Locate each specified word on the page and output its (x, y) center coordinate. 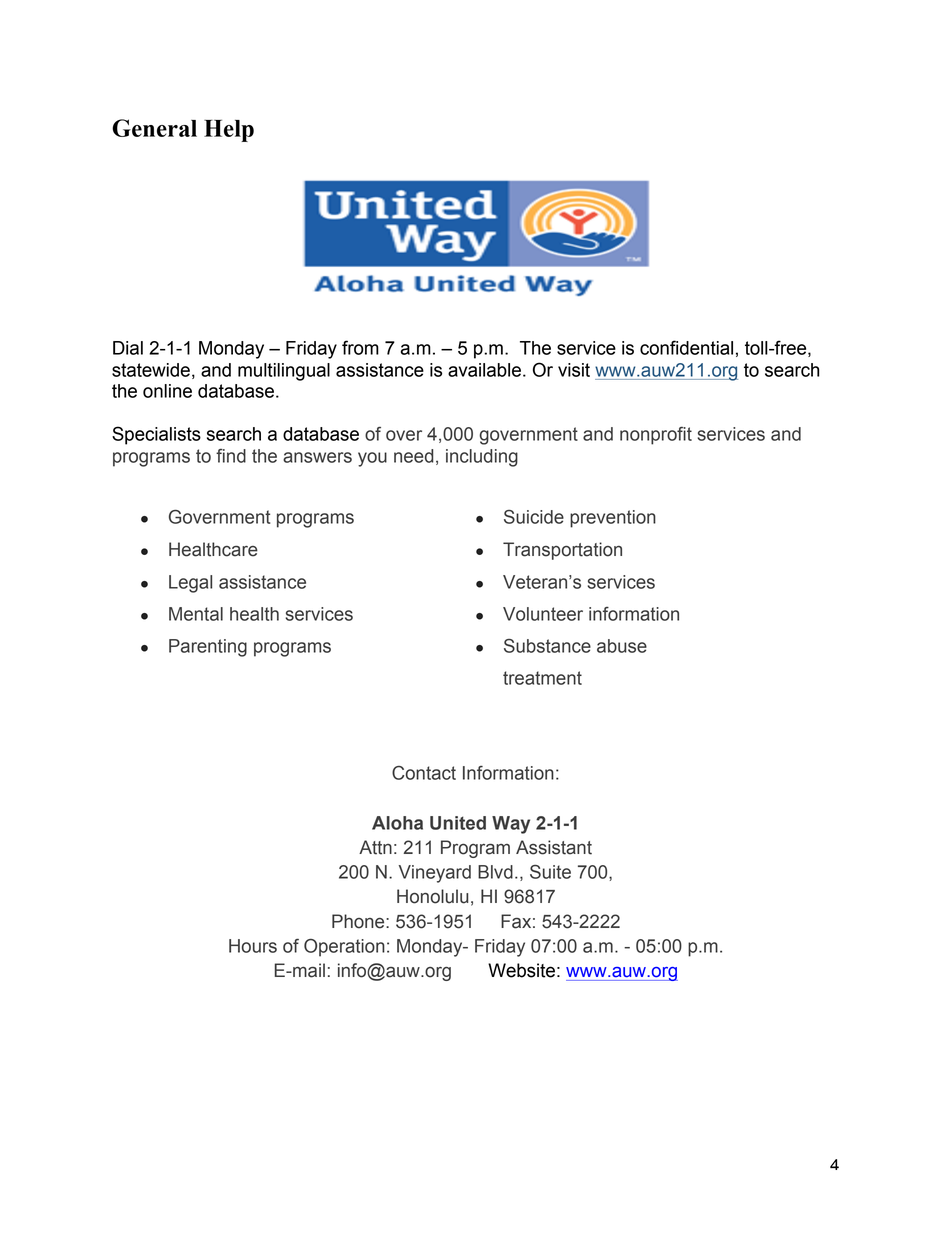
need (414, 456)
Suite (550, 872)
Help (229, 130)
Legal (190, 584)
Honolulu (433, 896)
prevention (613, 519)
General (154, 128)
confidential (686, 347)
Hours (253, 946)
